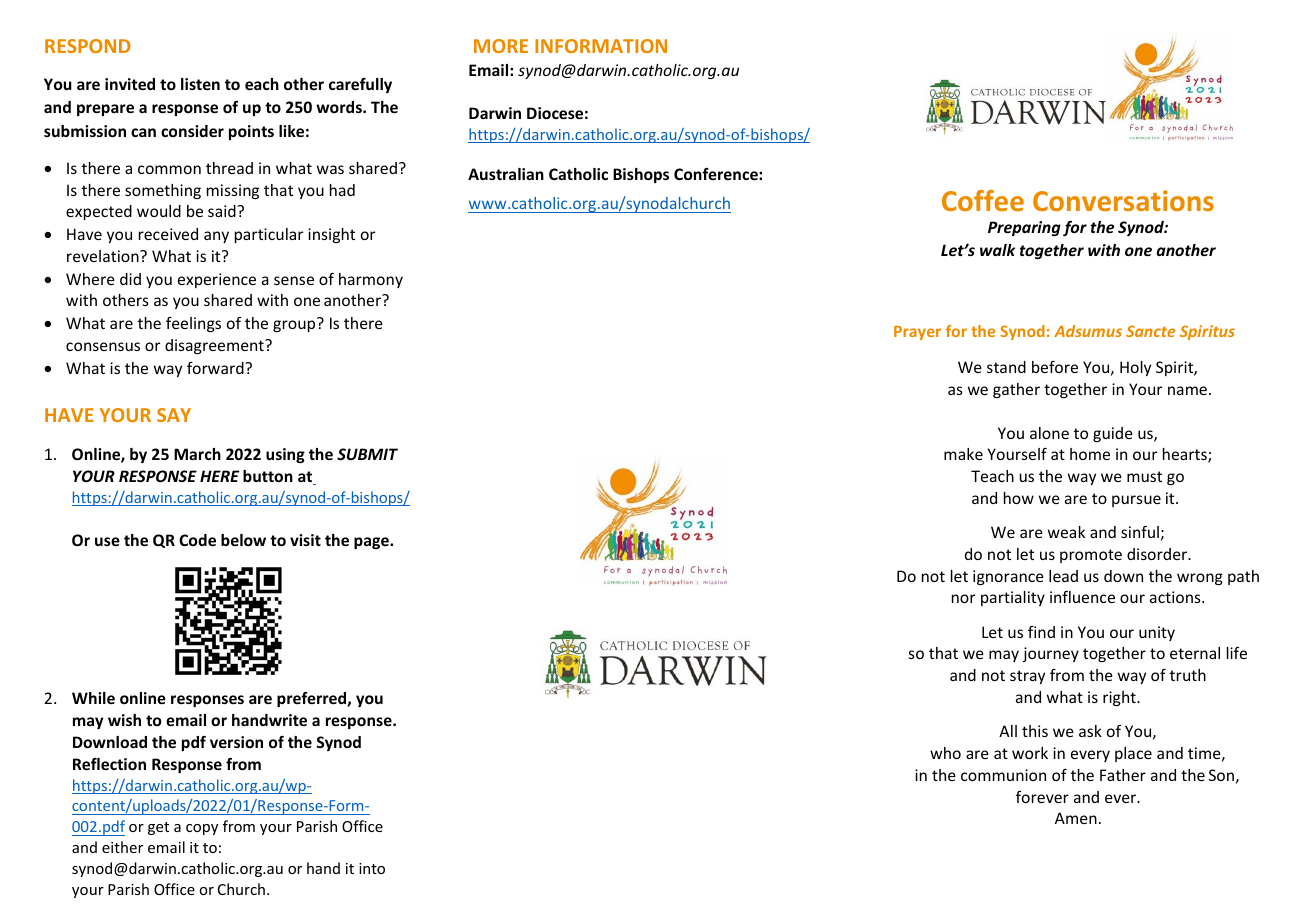 The image size is (1307, 924). What do you see at coordinates (216, 368) in the document?
I see `forward` at bounding box center [216, 368].
